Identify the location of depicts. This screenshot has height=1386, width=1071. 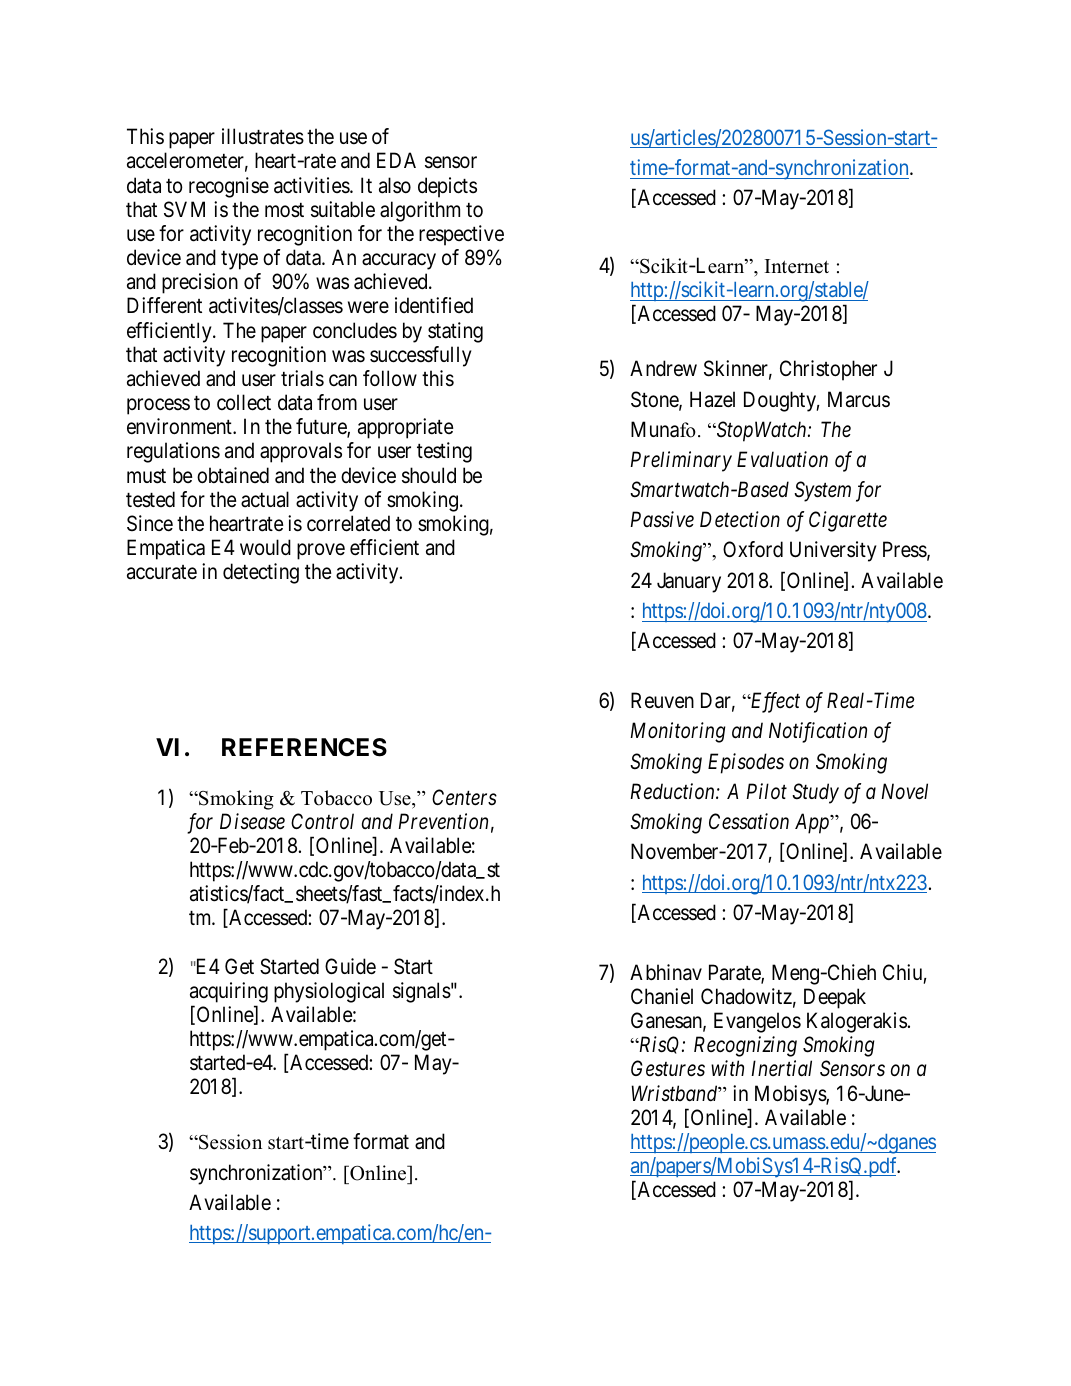
(447, 187).
